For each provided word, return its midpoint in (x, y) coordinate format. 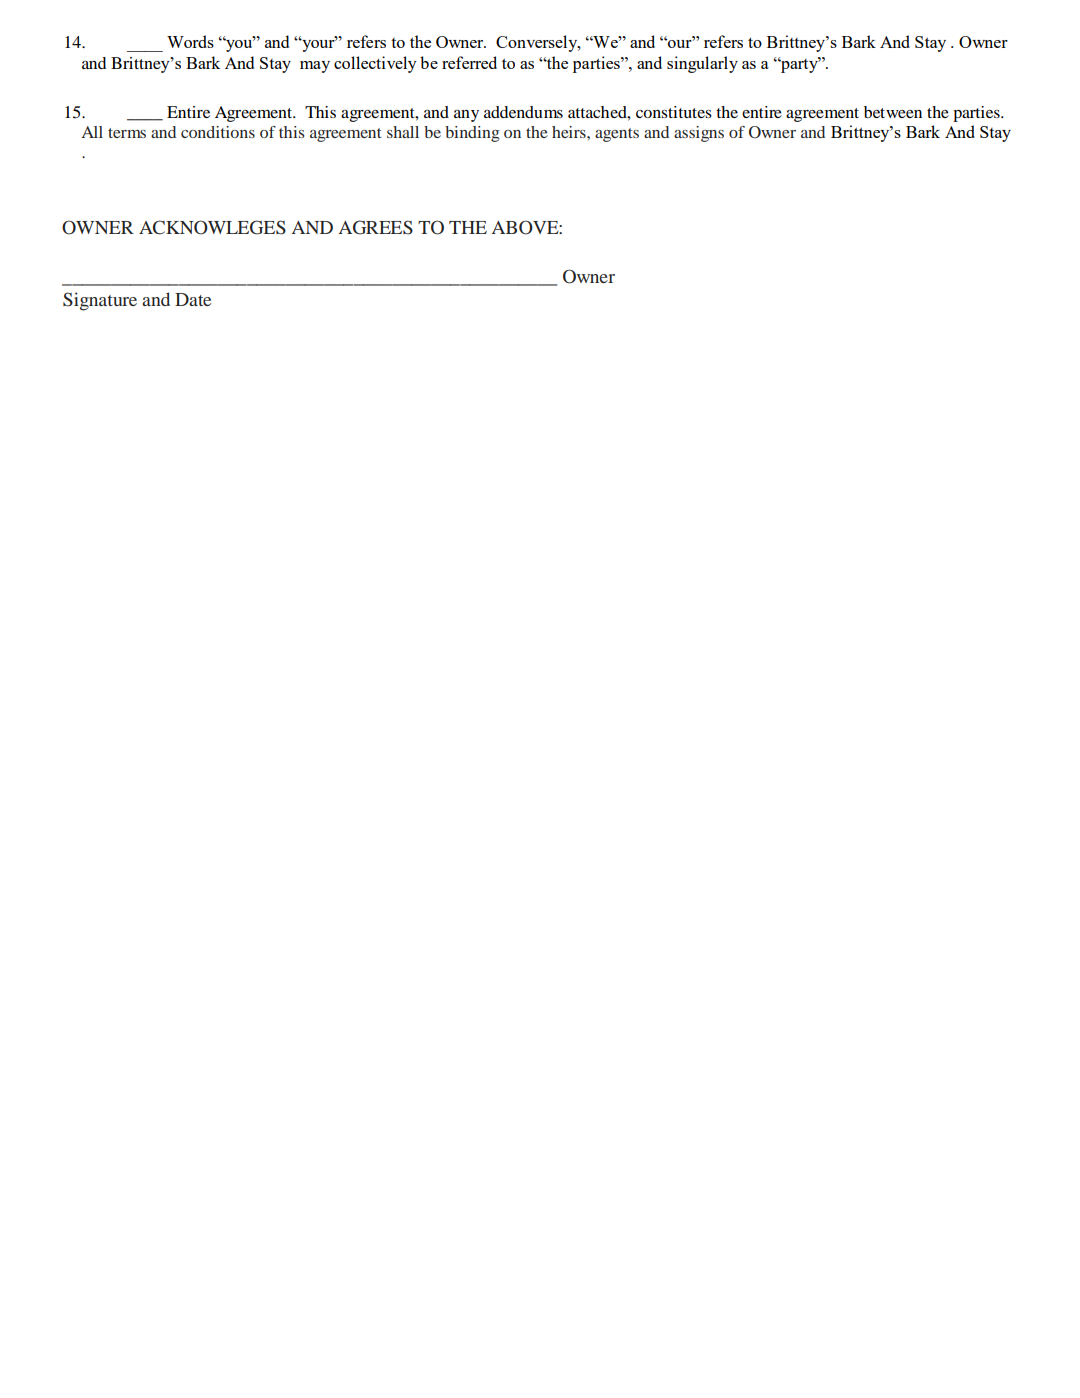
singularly (702, 64)
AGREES (376, 227)
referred (469, 62)
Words (190, 41)
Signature (100, 301)
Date (193, 299)
